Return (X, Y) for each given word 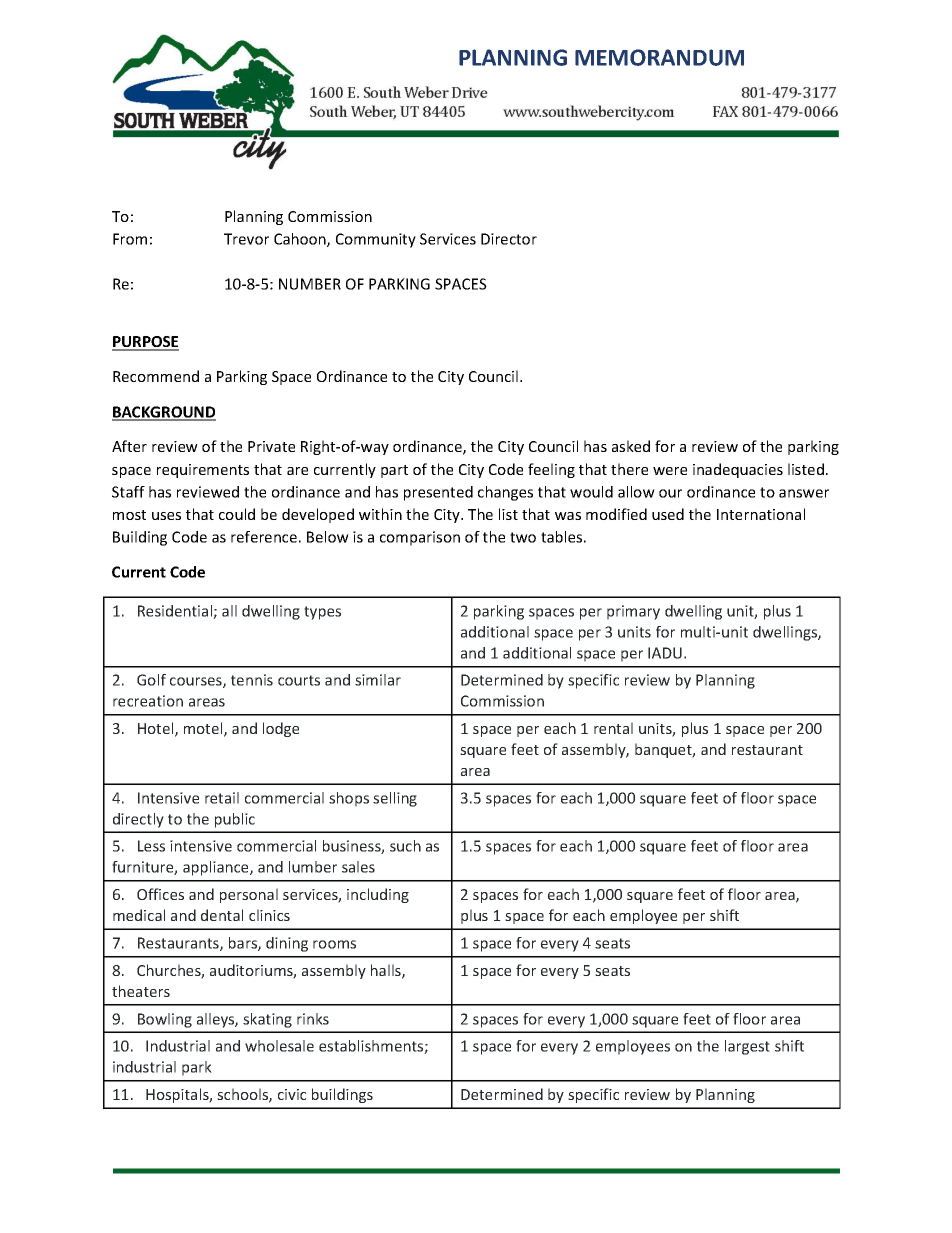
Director (509, 239)
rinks (313, 1019)
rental (613, 728)
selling (395, 799)
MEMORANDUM (659, 57)
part (394, 471)
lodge (281, 729)
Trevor (246, 239)
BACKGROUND (164, 413)
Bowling (165, 1020)
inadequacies (738, 470)
